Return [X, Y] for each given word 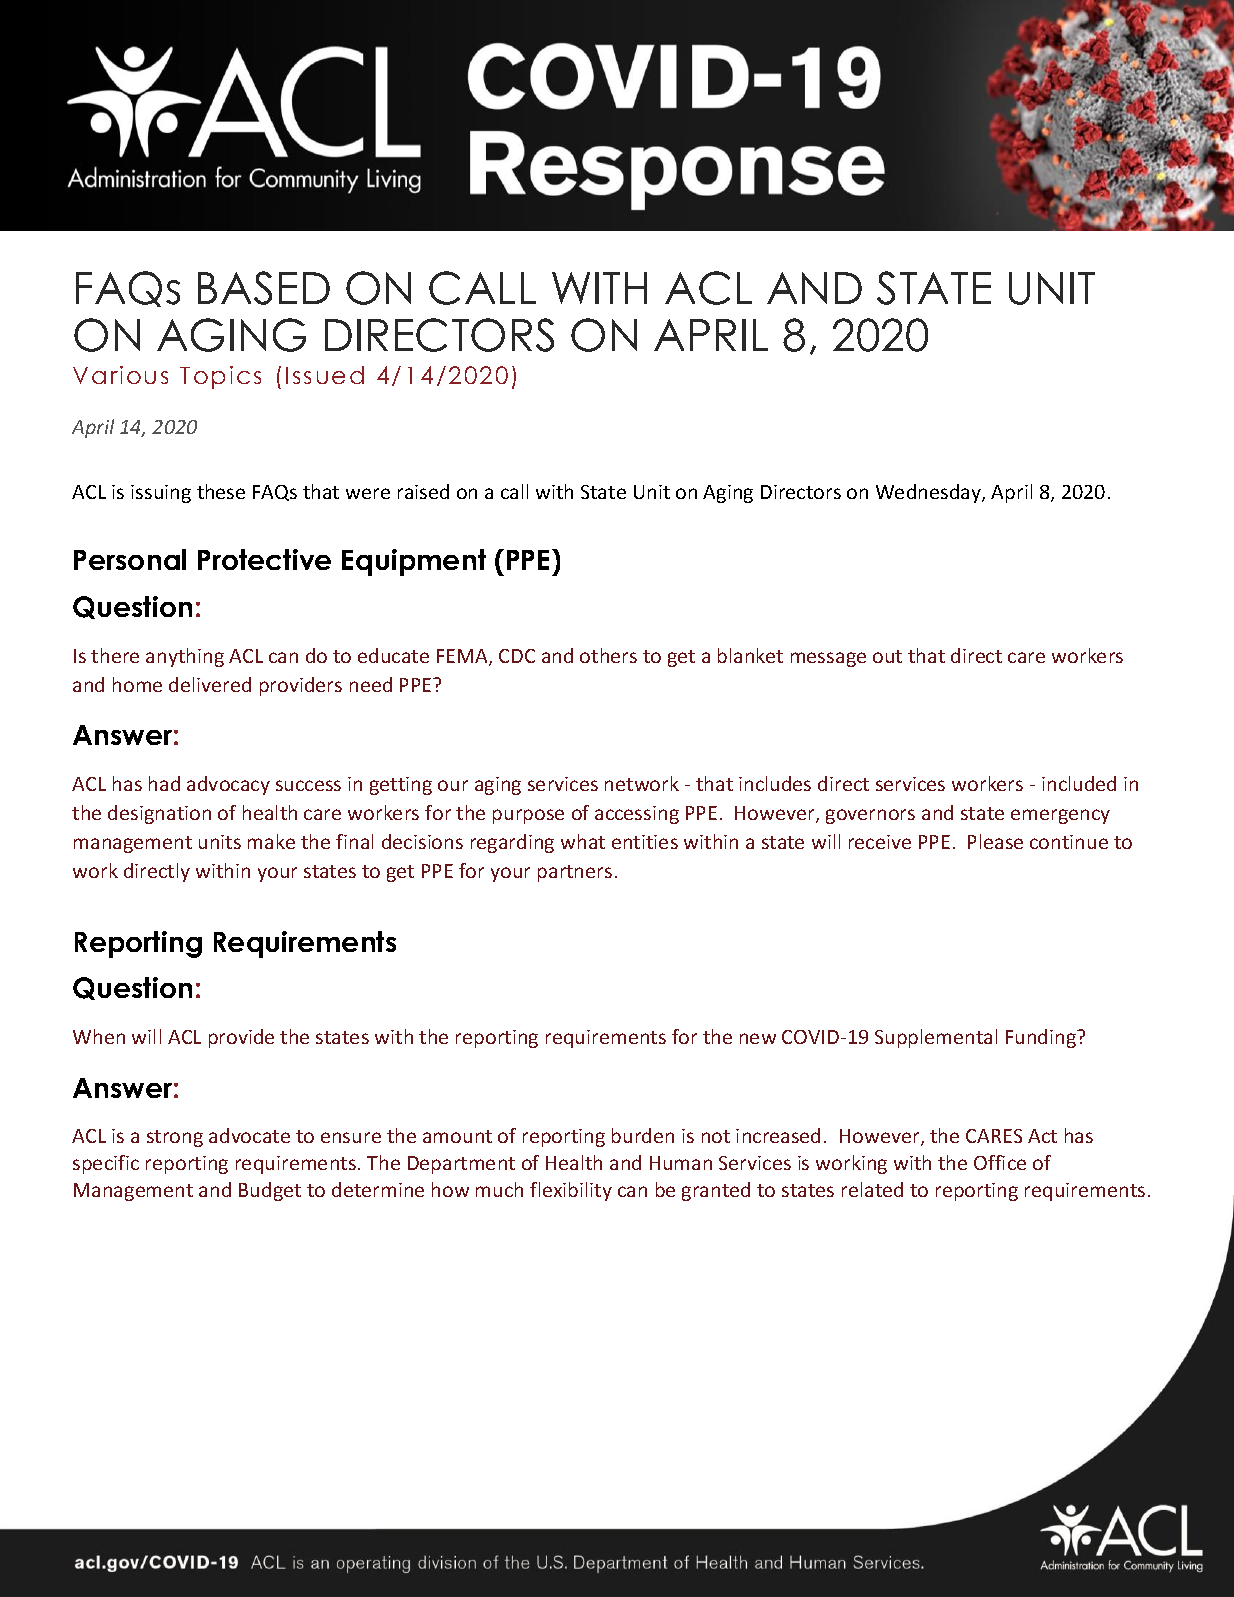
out [887, 656]
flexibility [571, 1191]
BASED [264, 288]
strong [175, 1138]
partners [575, 873]
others [608, 655]
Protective [264, 559]
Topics [220, 377]
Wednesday [929, 493]
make [271, 841]
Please [995, 841]
